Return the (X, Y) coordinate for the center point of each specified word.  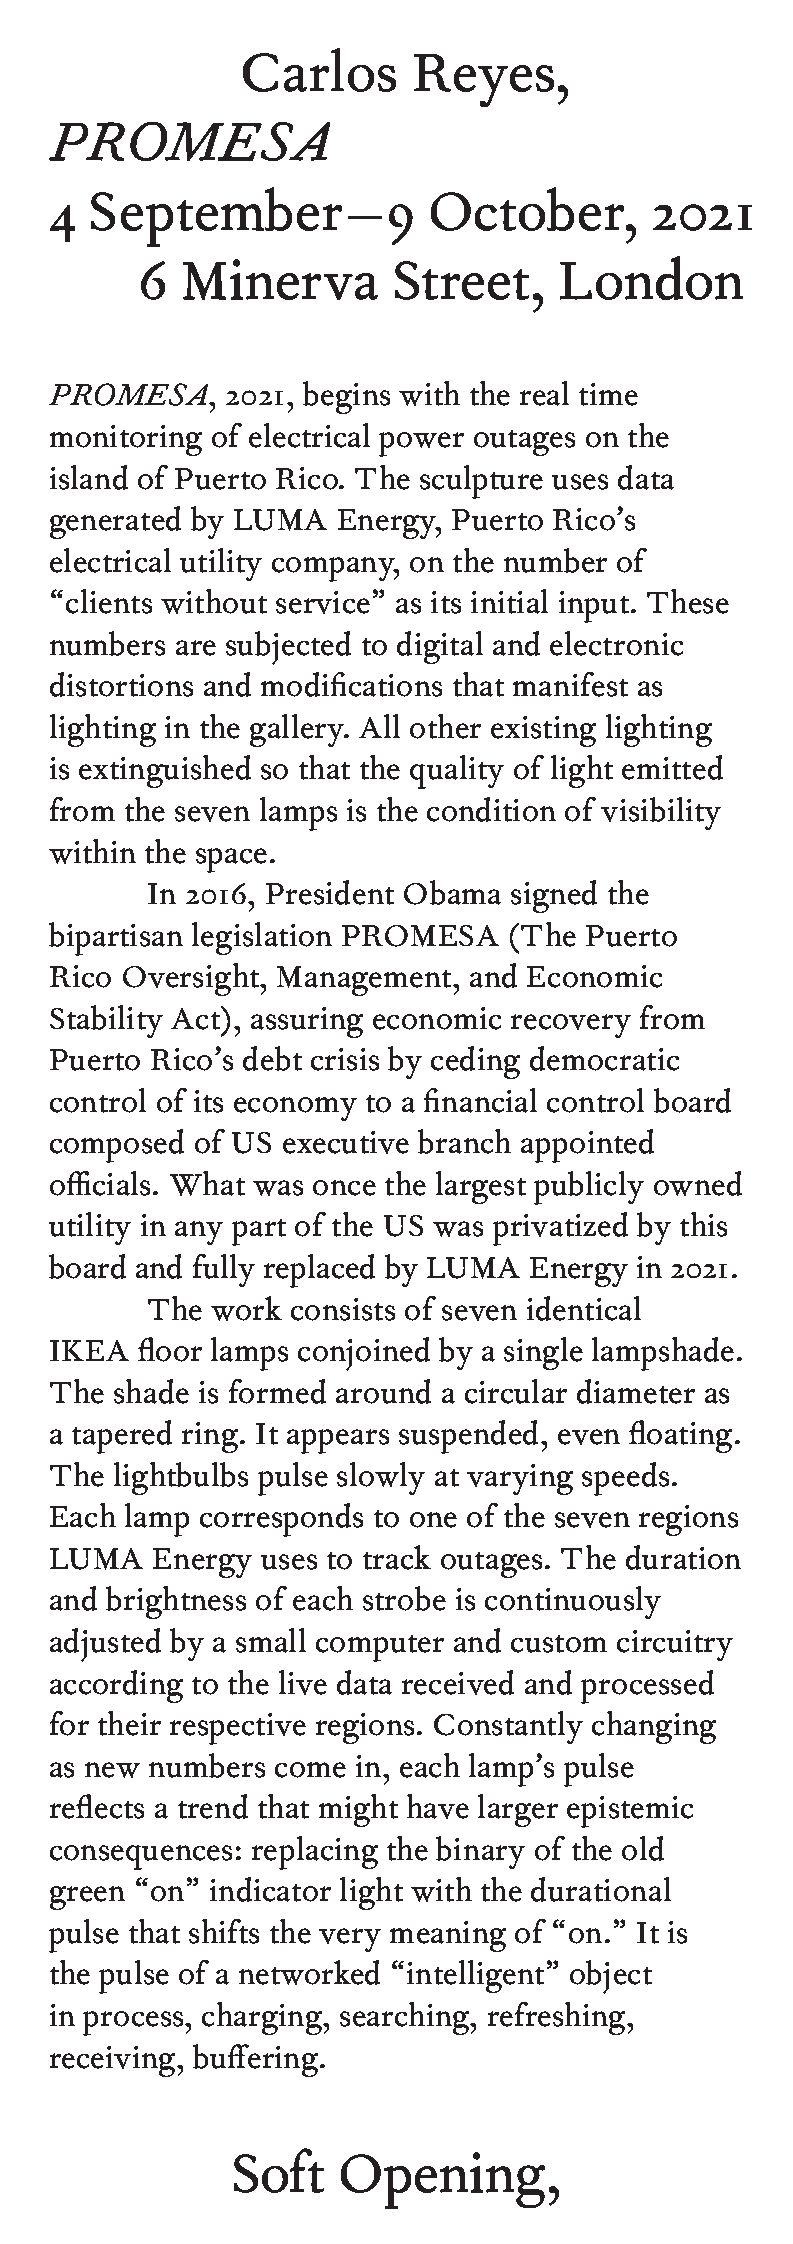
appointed (587, 1146)
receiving (114, 2061)
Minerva (280, 279)
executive (346, 1142)
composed (117, 1146)
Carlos (319, 70)
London (651, 278)
